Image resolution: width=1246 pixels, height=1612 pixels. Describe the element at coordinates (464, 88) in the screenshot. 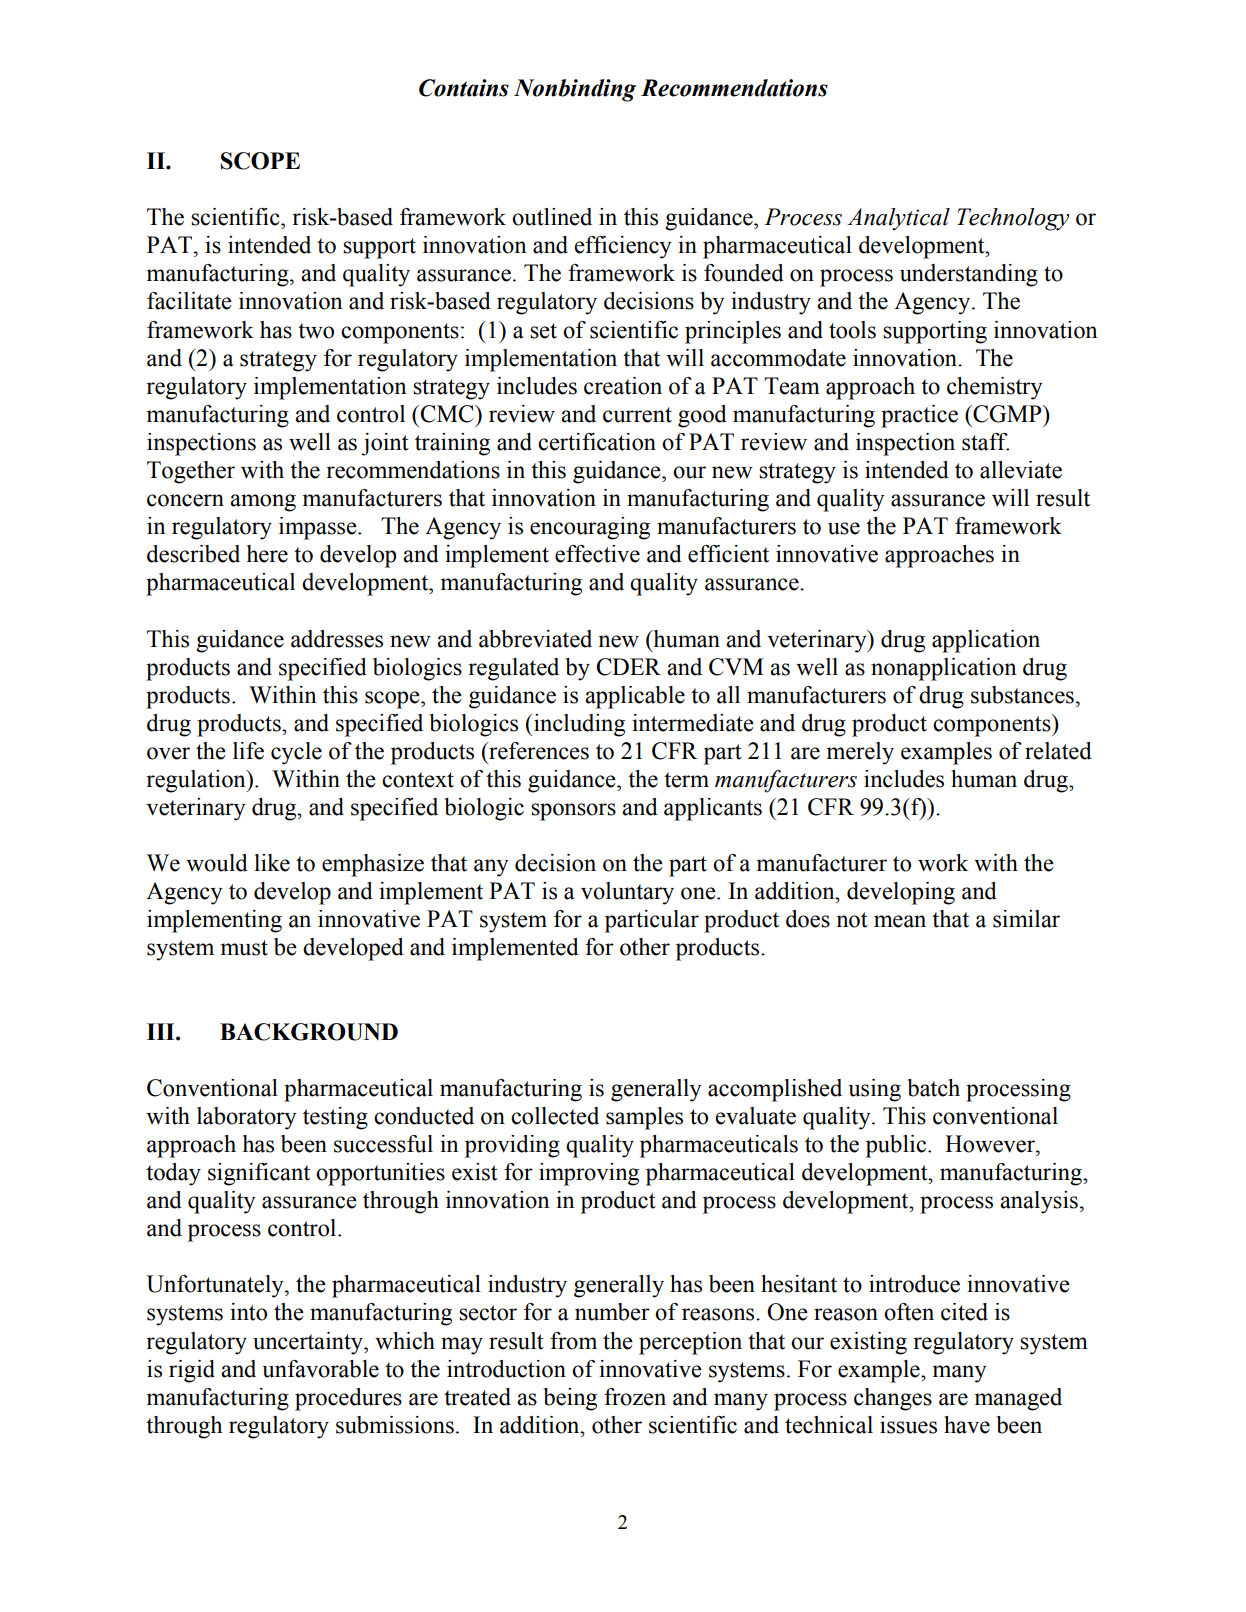

I see `Contains` at that location.
